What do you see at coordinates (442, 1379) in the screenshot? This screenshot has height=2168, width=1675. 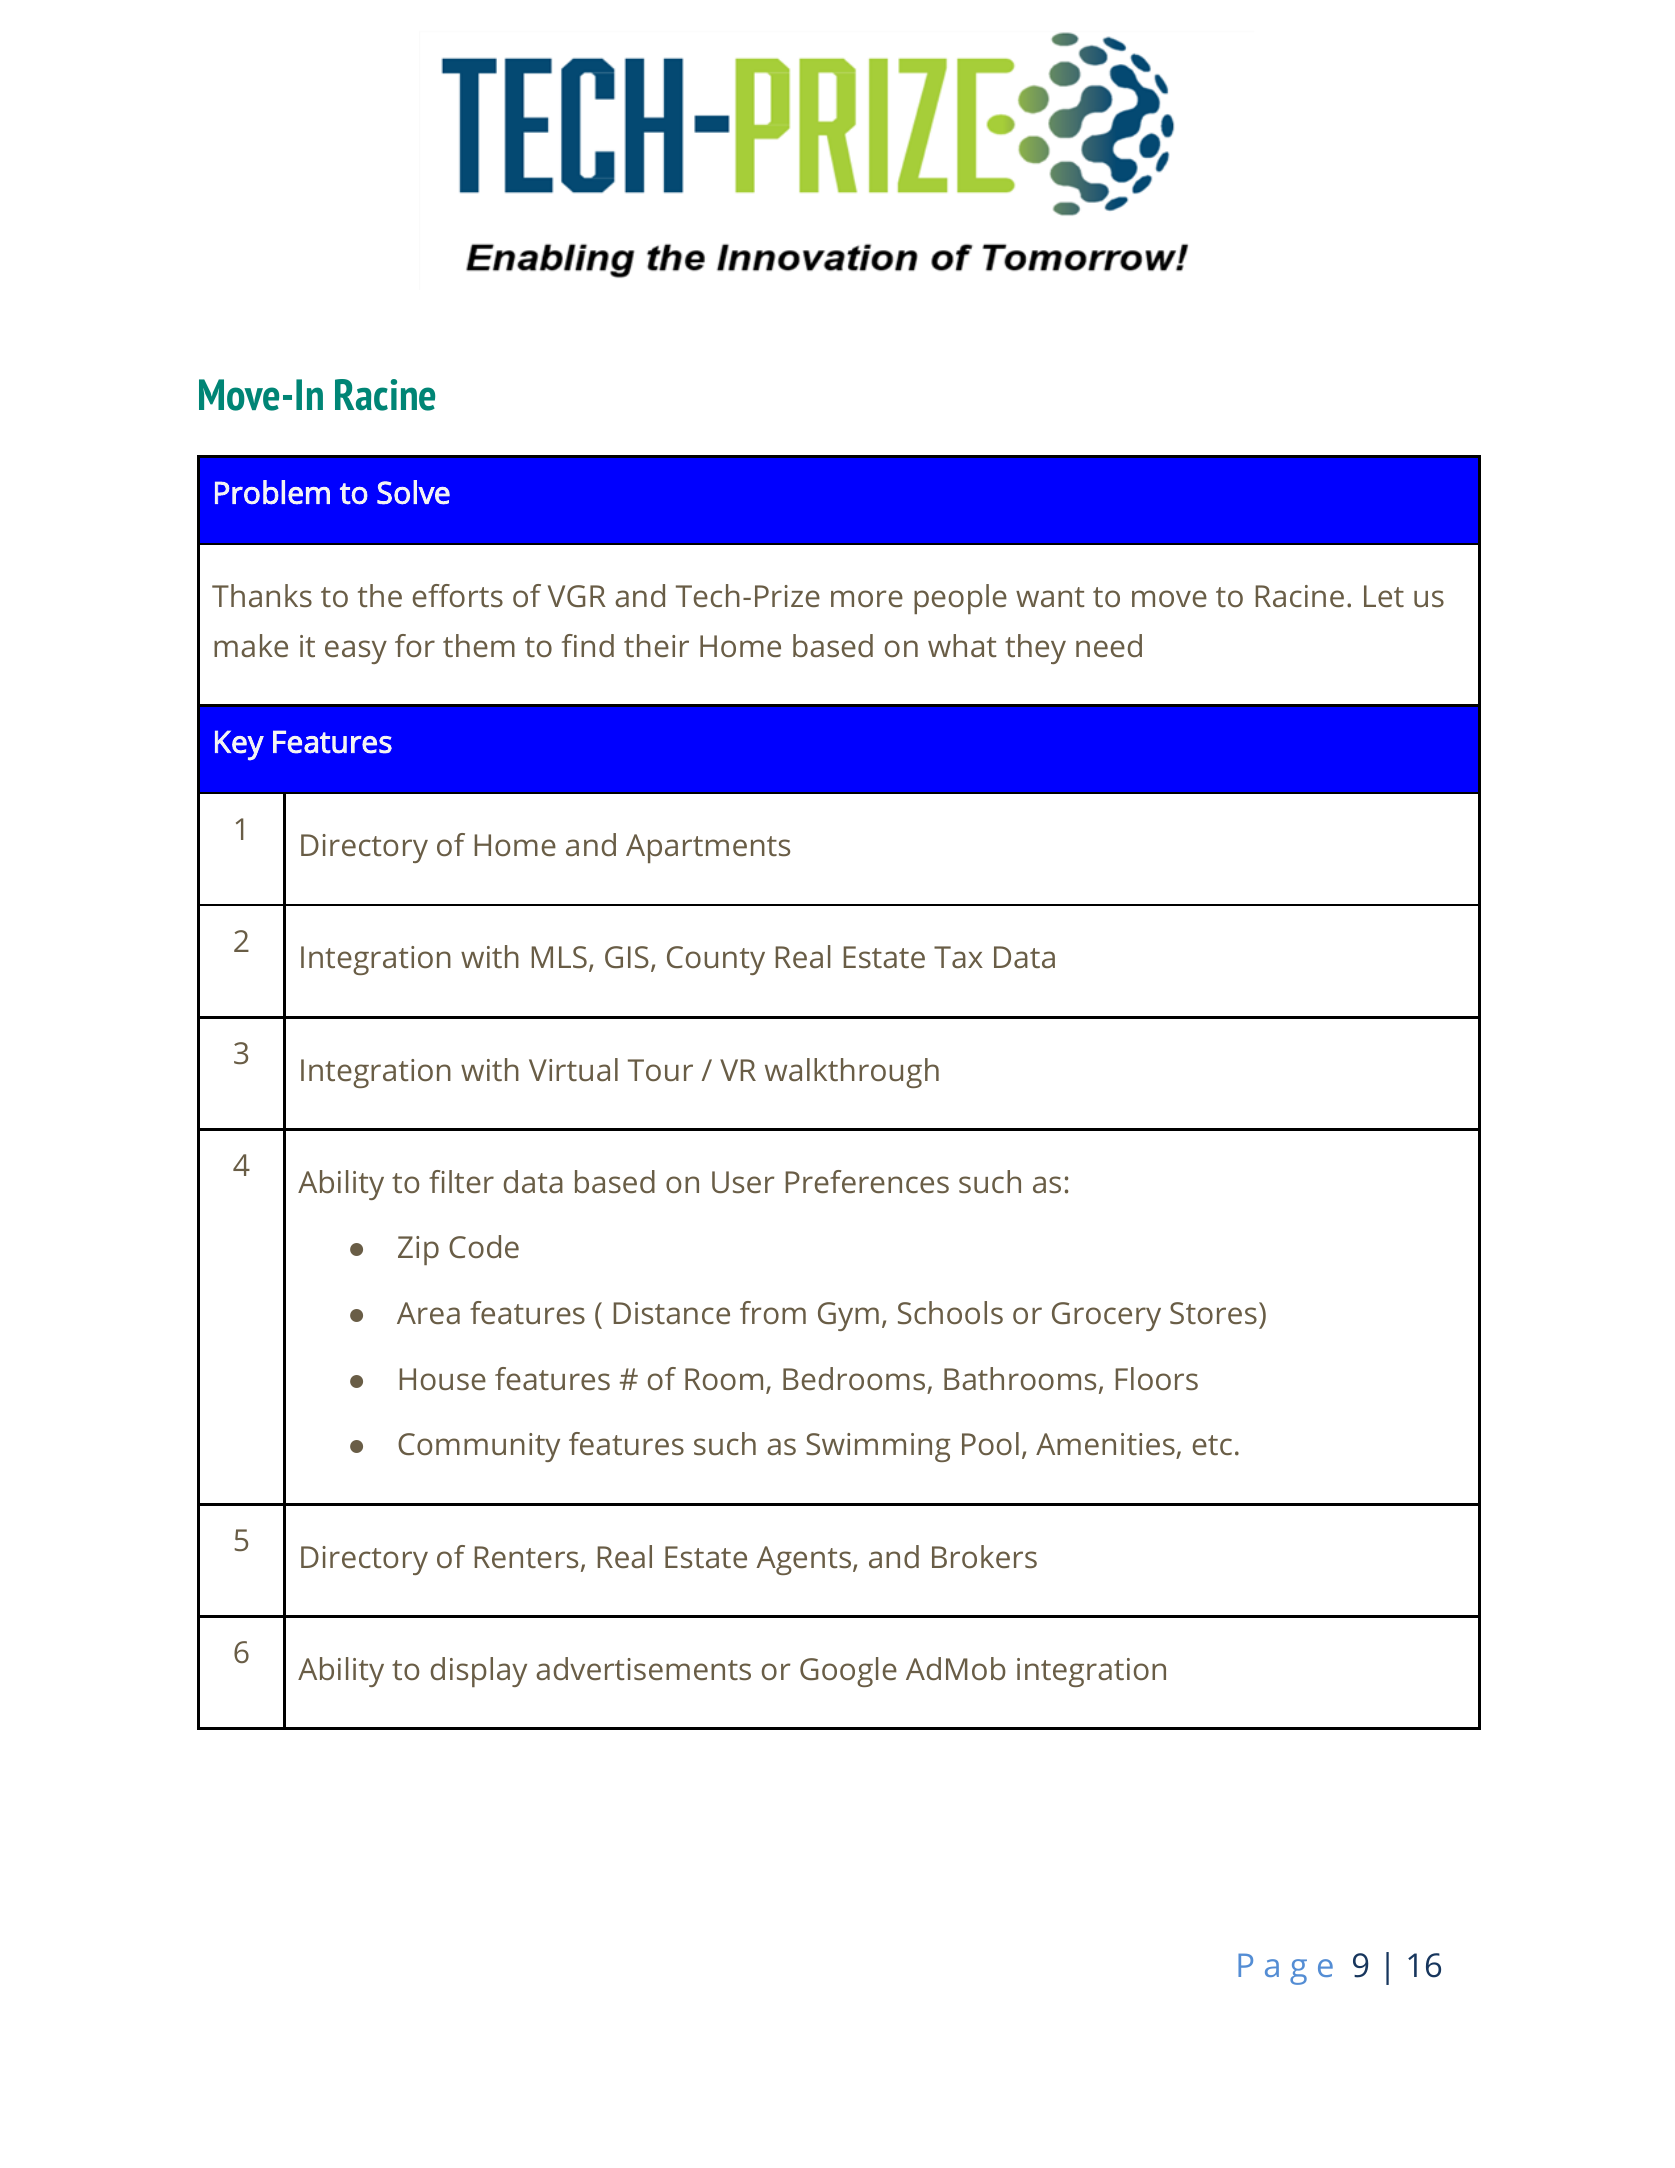 I see `House` at bounding box center [442, 1379].
